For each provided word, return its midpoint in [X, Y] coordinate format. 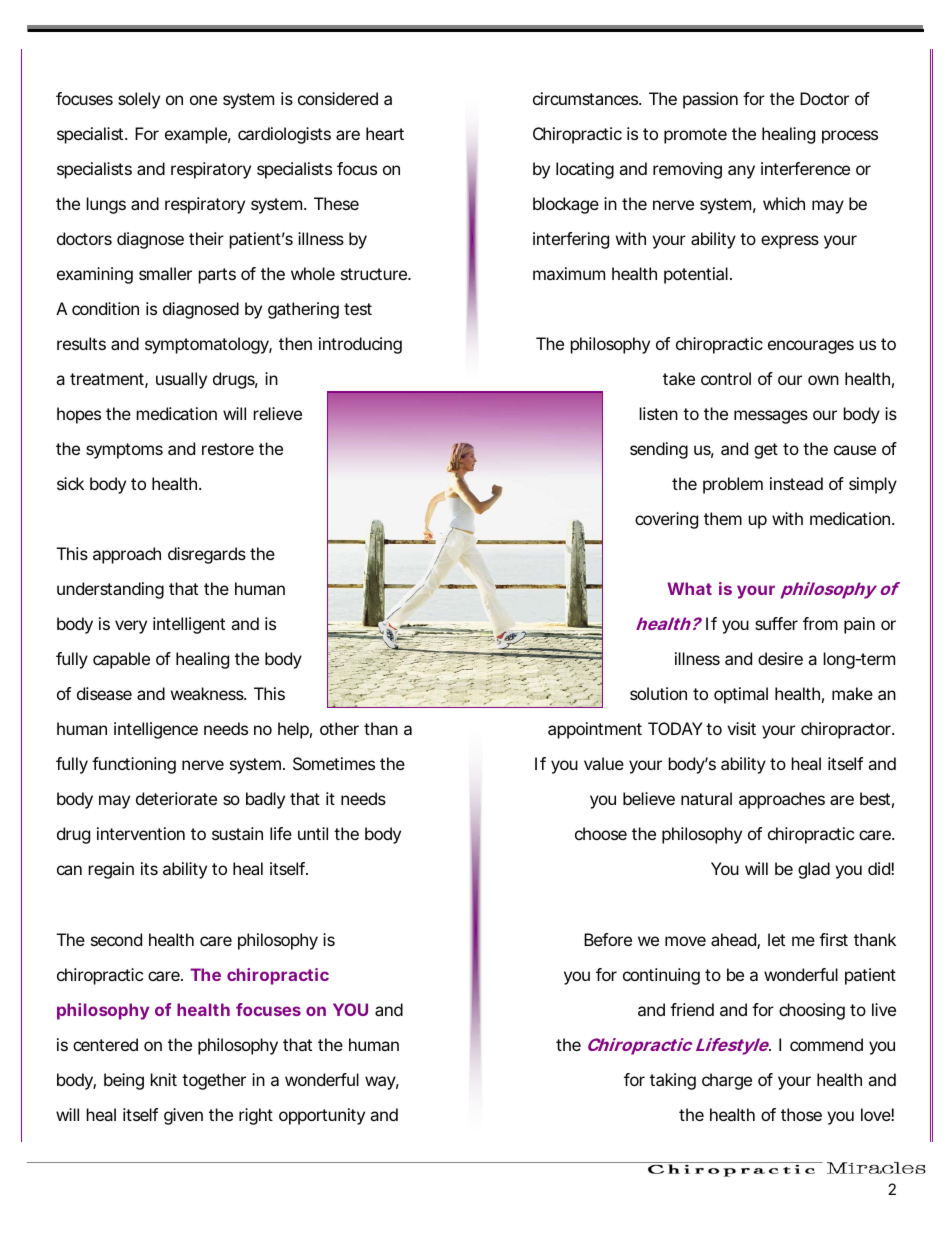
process [850, 137]
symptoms [124, 451]
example [196, 135]
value [604, 763]
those [801, 1114]
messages [771, 417]
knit [164, 1079]
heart [385, 133]
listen [659, 413]
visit [741, 728]
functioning [134, 765]
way [380, 1083]
